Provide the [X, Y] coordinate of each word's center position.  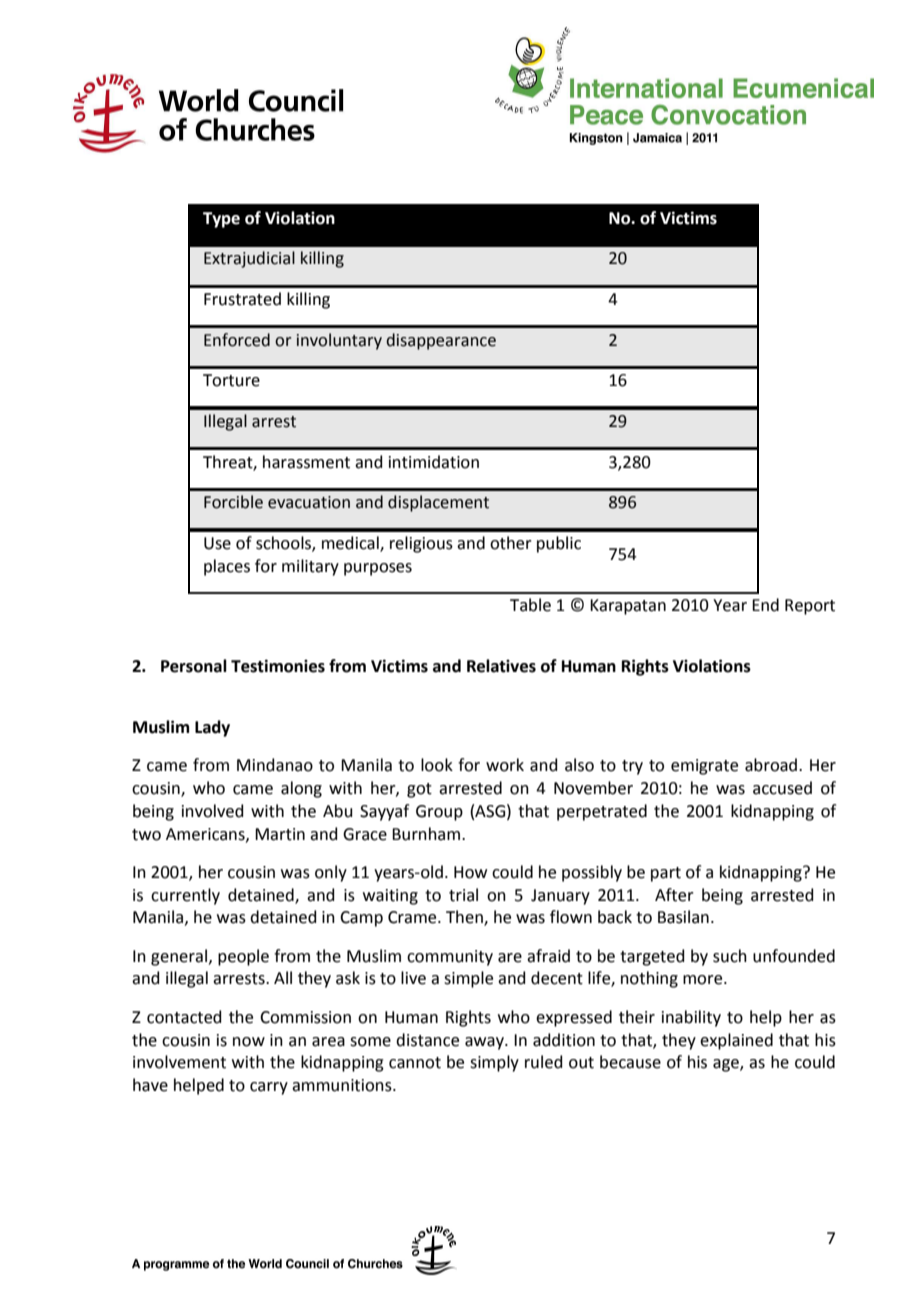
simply [494, 1063]
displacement [438, 503]
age [727, 1065]
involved [213, 811]
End [765, 605]
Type [221, 220]
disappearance [441, 341]
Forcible [233, 502]
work [505, 765]
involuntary [339, 341]
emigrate [704, 767]
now [249, 1042]
